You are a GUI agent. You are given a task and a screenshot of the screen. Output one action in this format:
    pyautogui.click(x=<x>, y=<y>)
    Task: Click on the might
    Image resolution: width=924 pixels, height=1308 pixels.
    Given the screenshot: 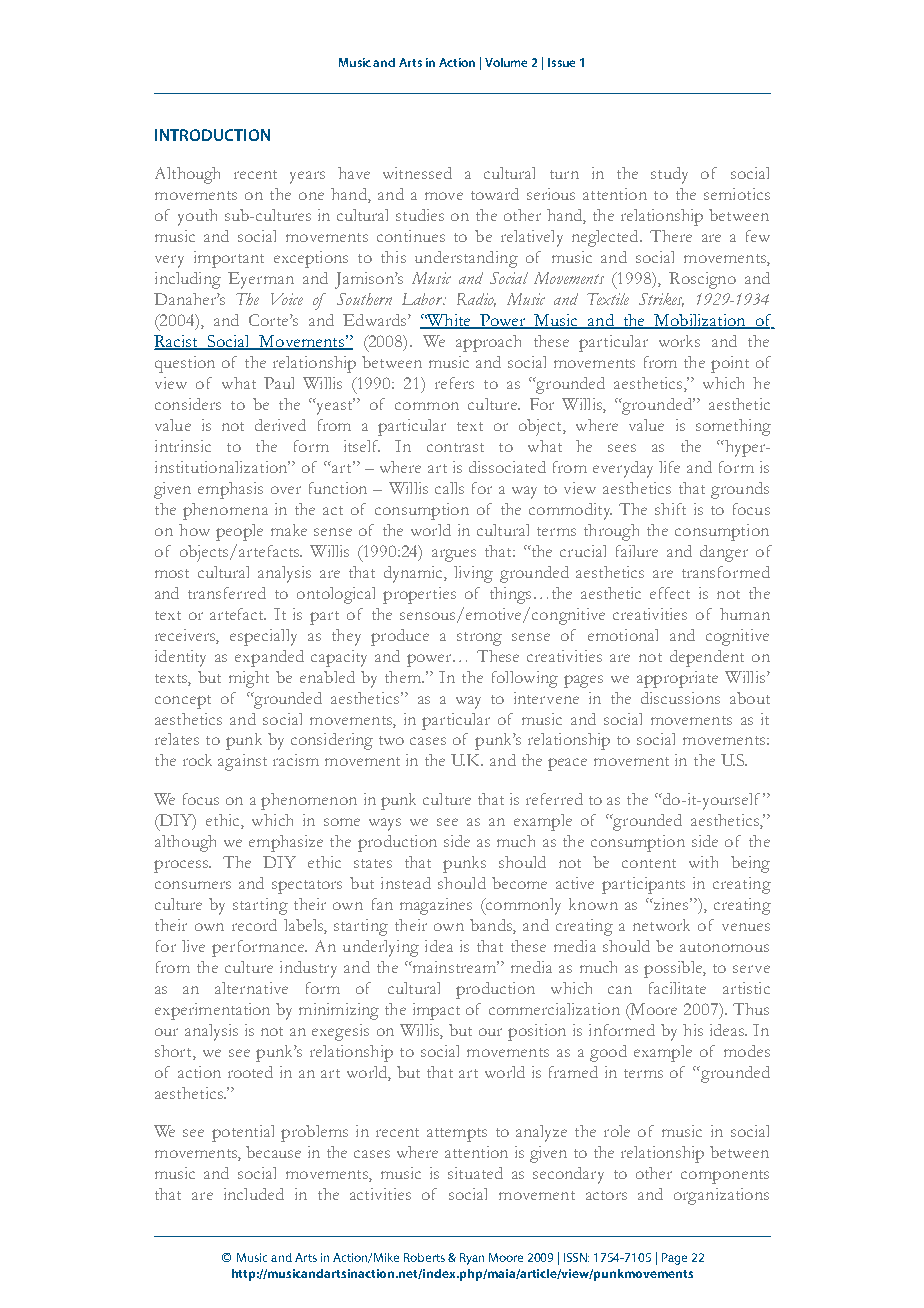 What is the action you would take?
    pyautogui.click(x=249, y=679)
